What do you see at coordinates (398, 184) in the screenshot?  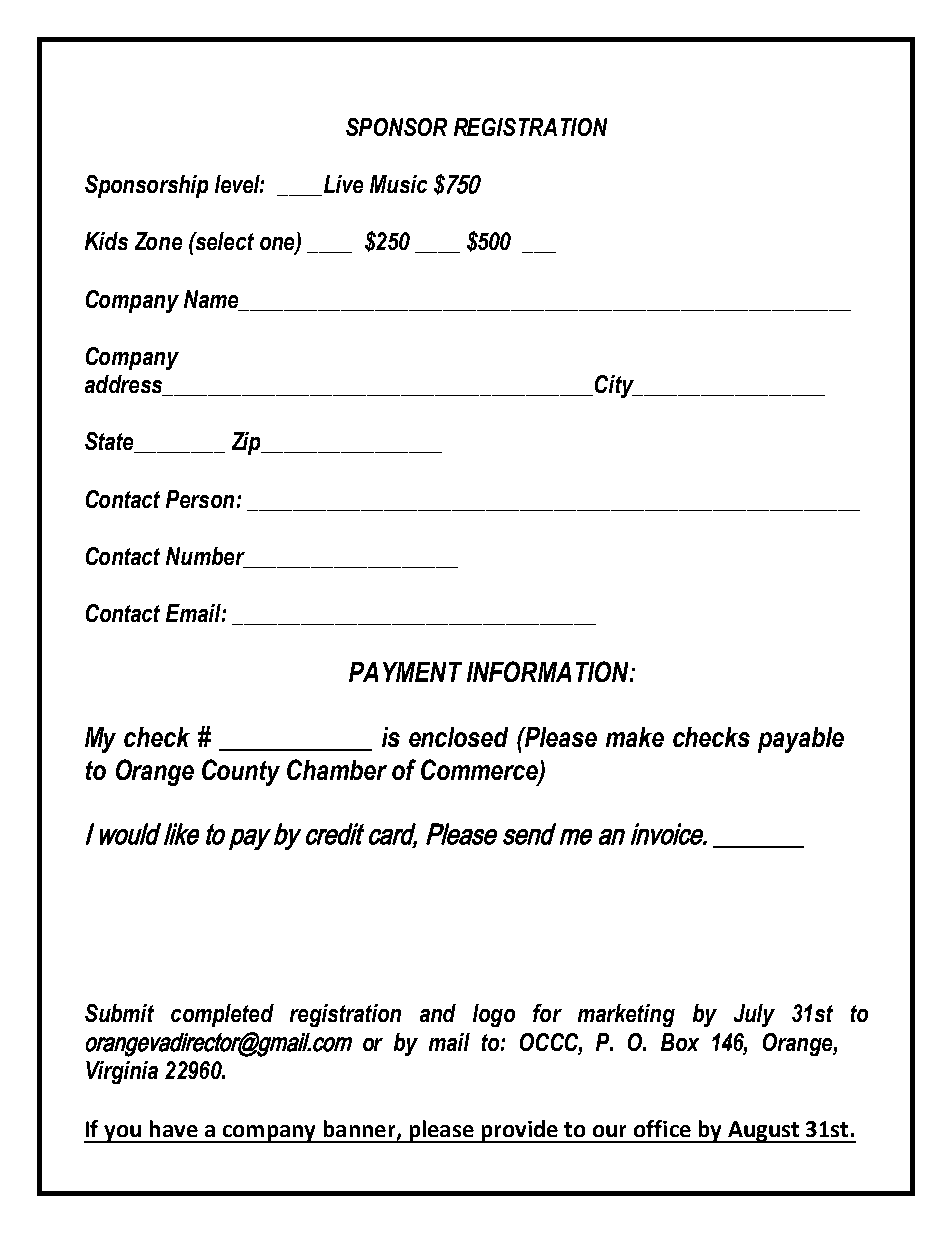 I see `Music` at bounding box center [398, 184].
